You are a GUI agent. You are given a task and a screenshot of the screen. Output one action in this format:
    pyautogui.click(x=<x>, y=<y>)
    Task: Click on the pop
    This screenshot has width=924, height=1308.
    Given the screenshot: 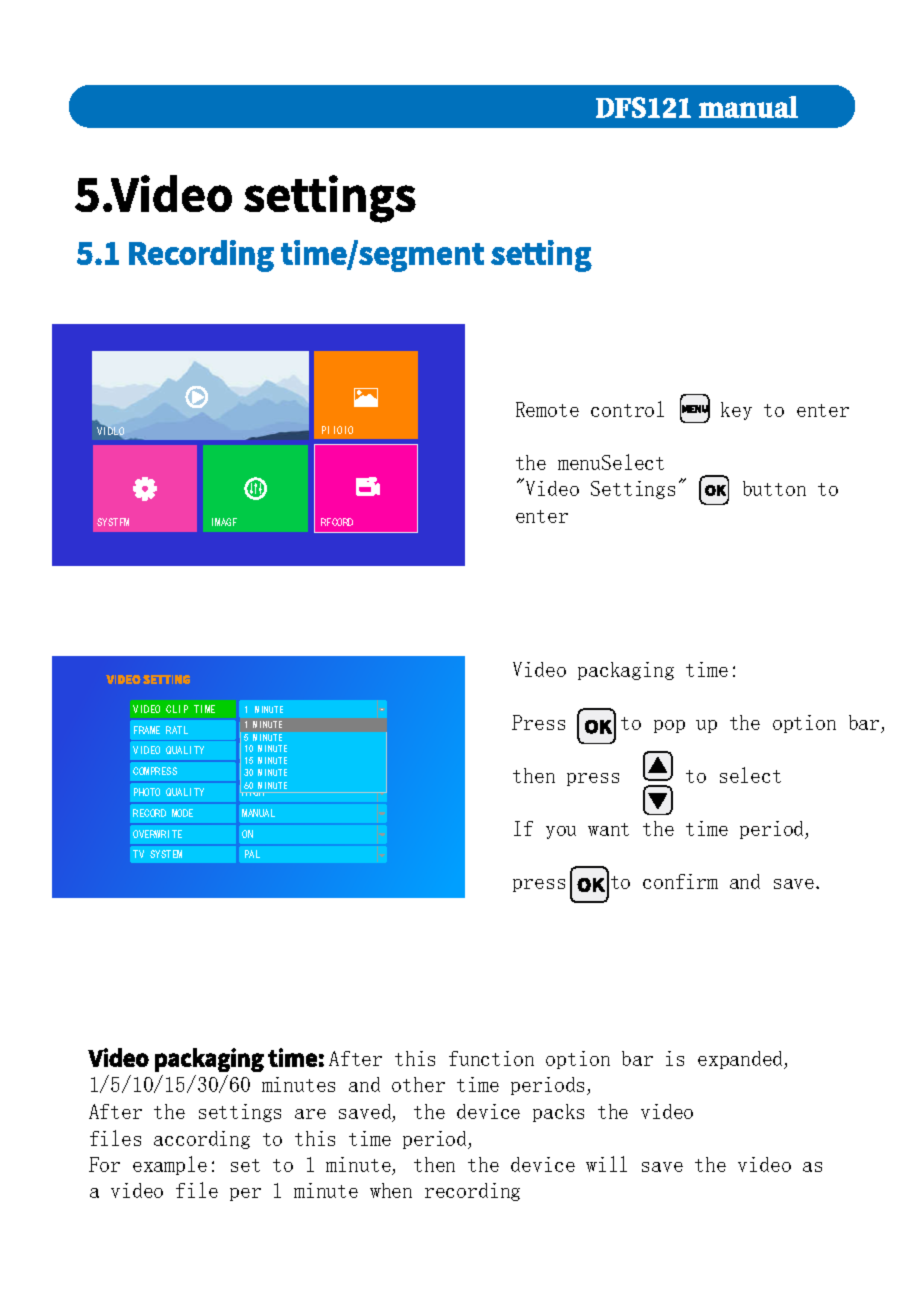 What is the action you would take?
    pyautogui.click(x=669, y=726)
